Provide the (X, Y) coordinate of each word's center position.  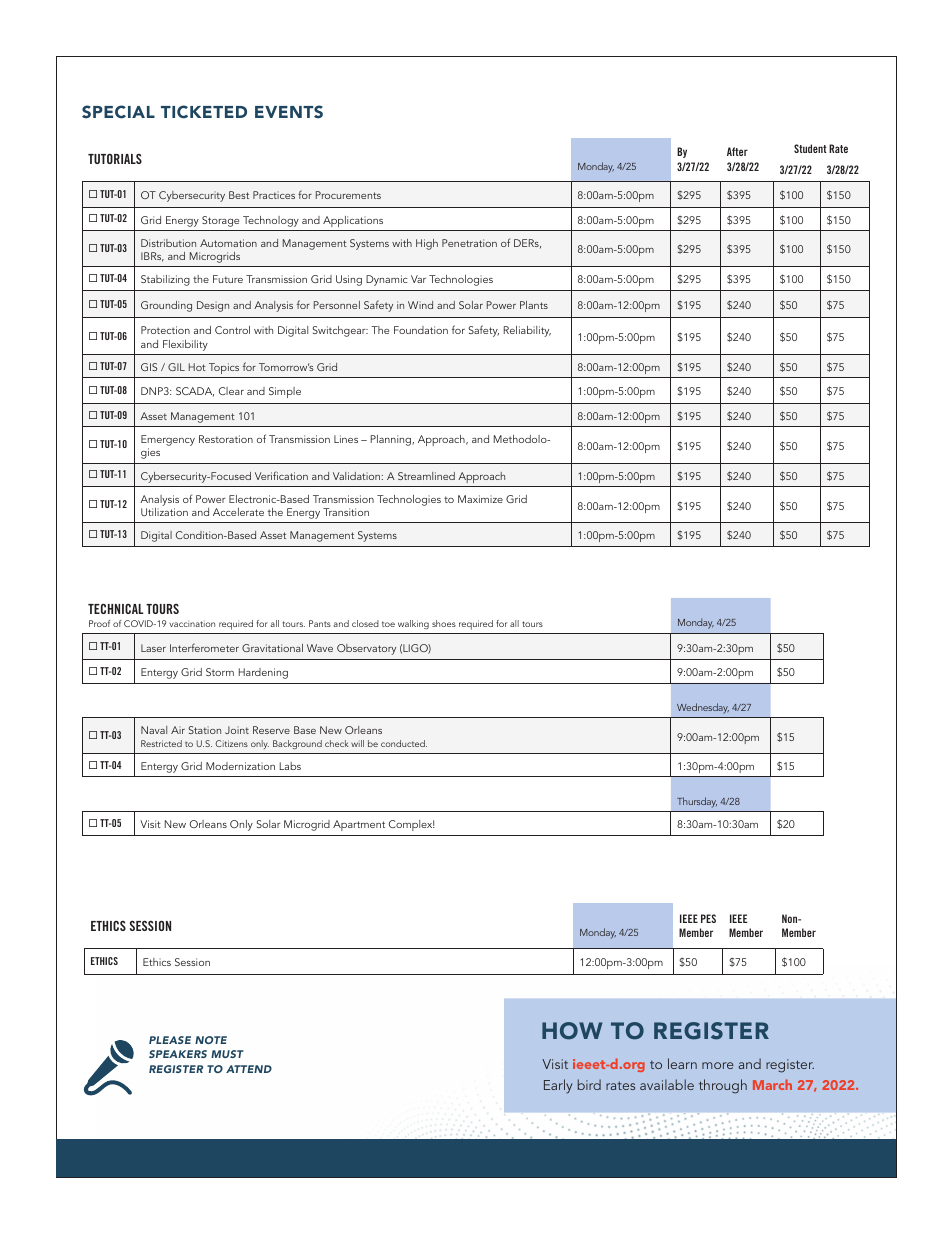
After (737, 151)
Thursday (697, 802)
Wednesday (703, 708)
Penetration (469, 243)
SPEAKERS (178, 1054)
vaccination (192, 623)
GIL (176, 367)
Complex (412, 825)
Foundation (421, 330)
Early (558, 1086)
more (718, 1065)
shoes (444, 623)
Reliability (527, 331)
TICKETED (204, 112)
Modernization (240, 766)
